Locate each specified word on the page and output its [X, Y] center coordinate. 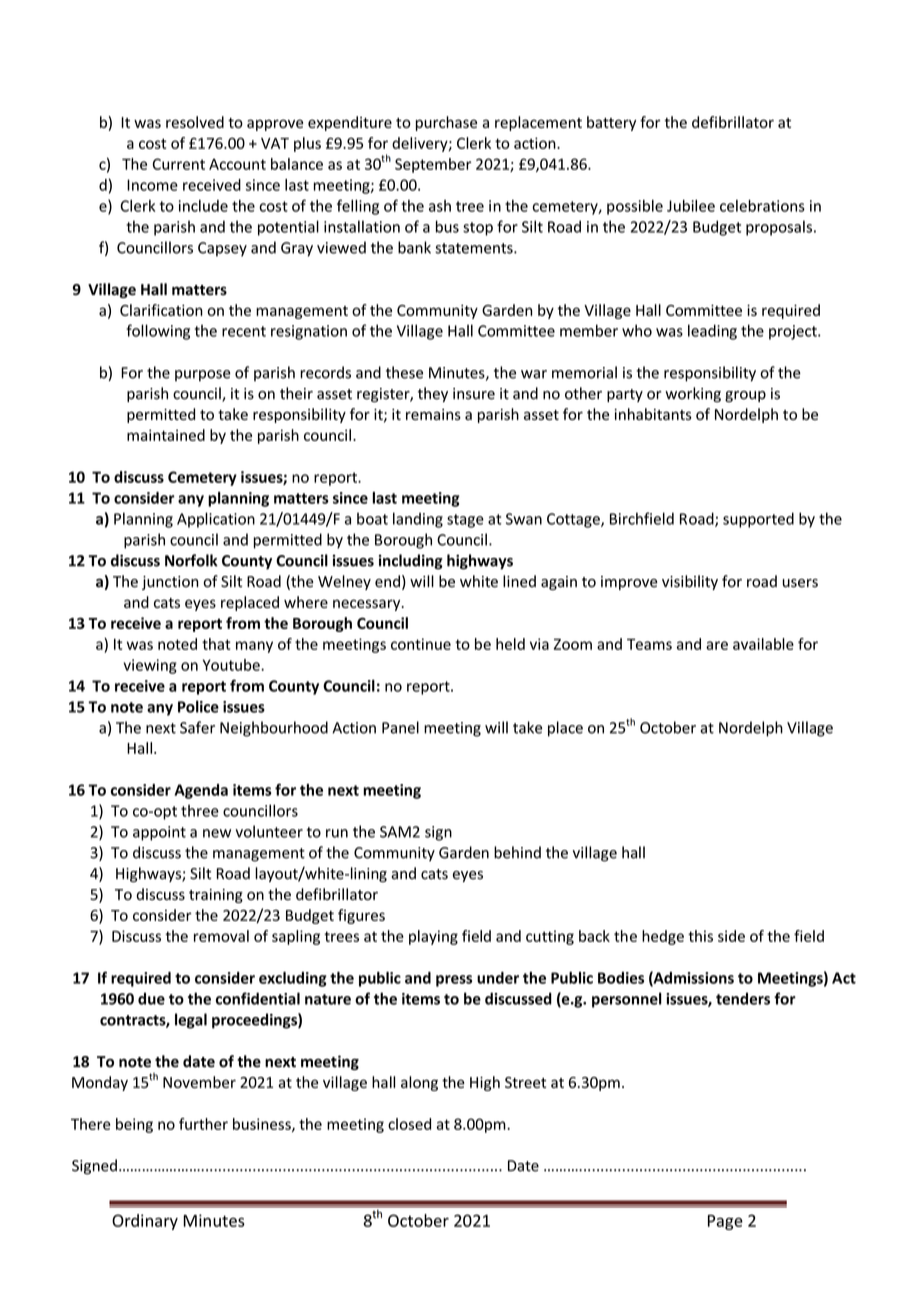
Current [179, 164]
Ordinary [145, 1222]
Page [725, 1222]
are [717, 645]
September [433, 165]
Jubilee [691, 206]
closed [409, 1124]
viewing [150, 666]
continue [421, 644]
